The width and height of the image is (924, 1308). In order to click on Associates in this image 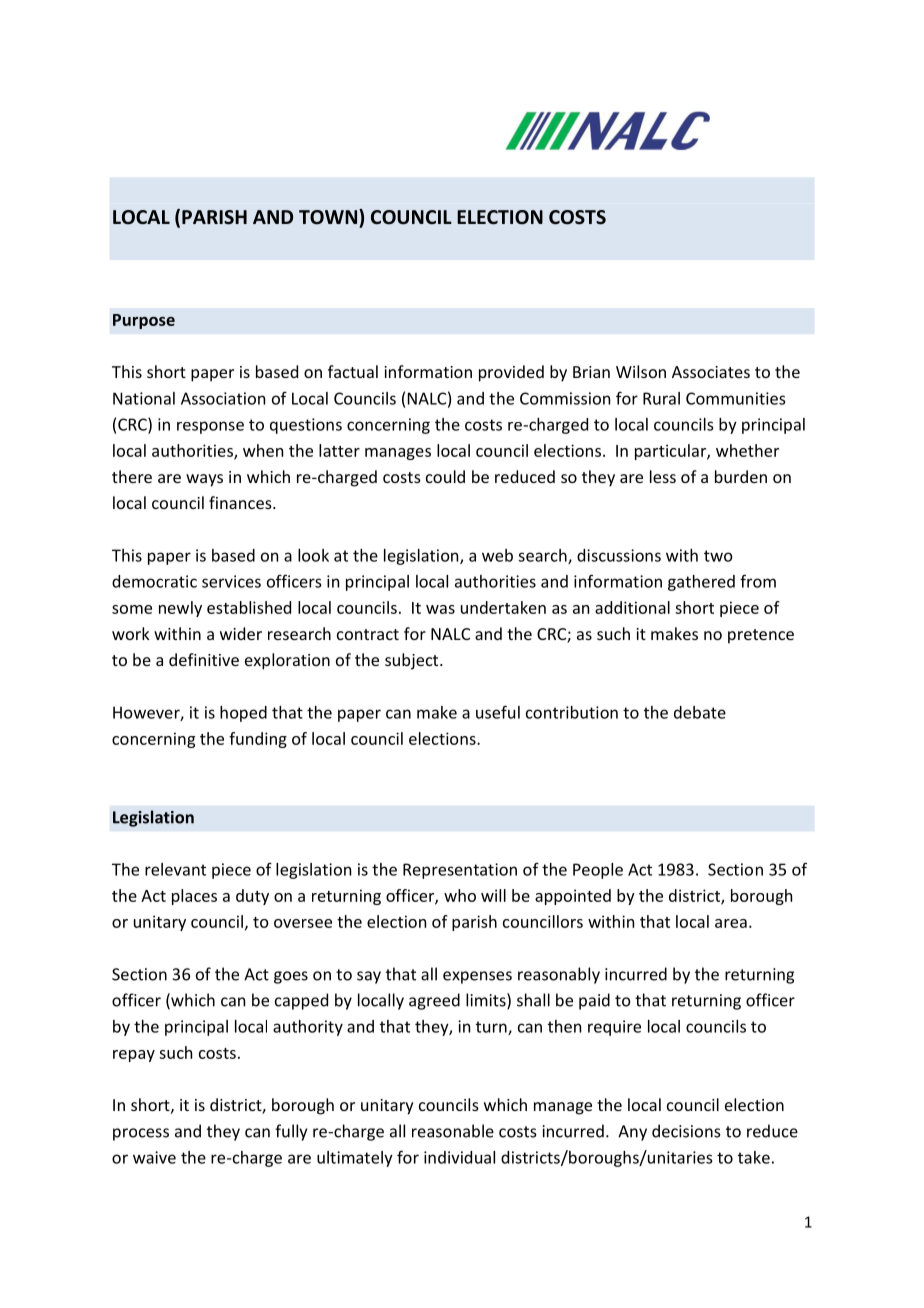, I will do `click(711, 372)`.
